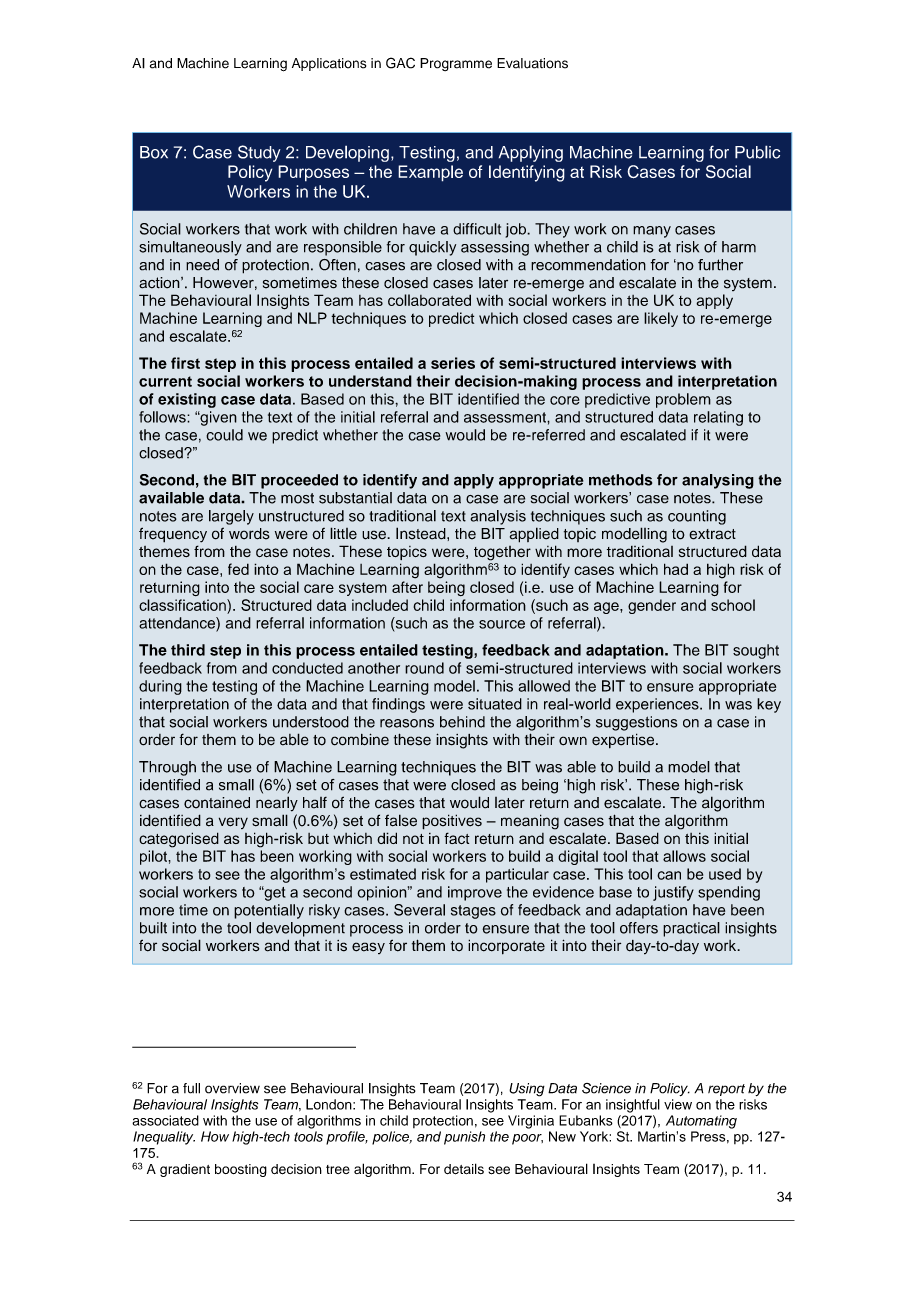  What do you see at coordinates (475, 893) in the screenshot?
I see `improve` at bounding box center [475, 893].
